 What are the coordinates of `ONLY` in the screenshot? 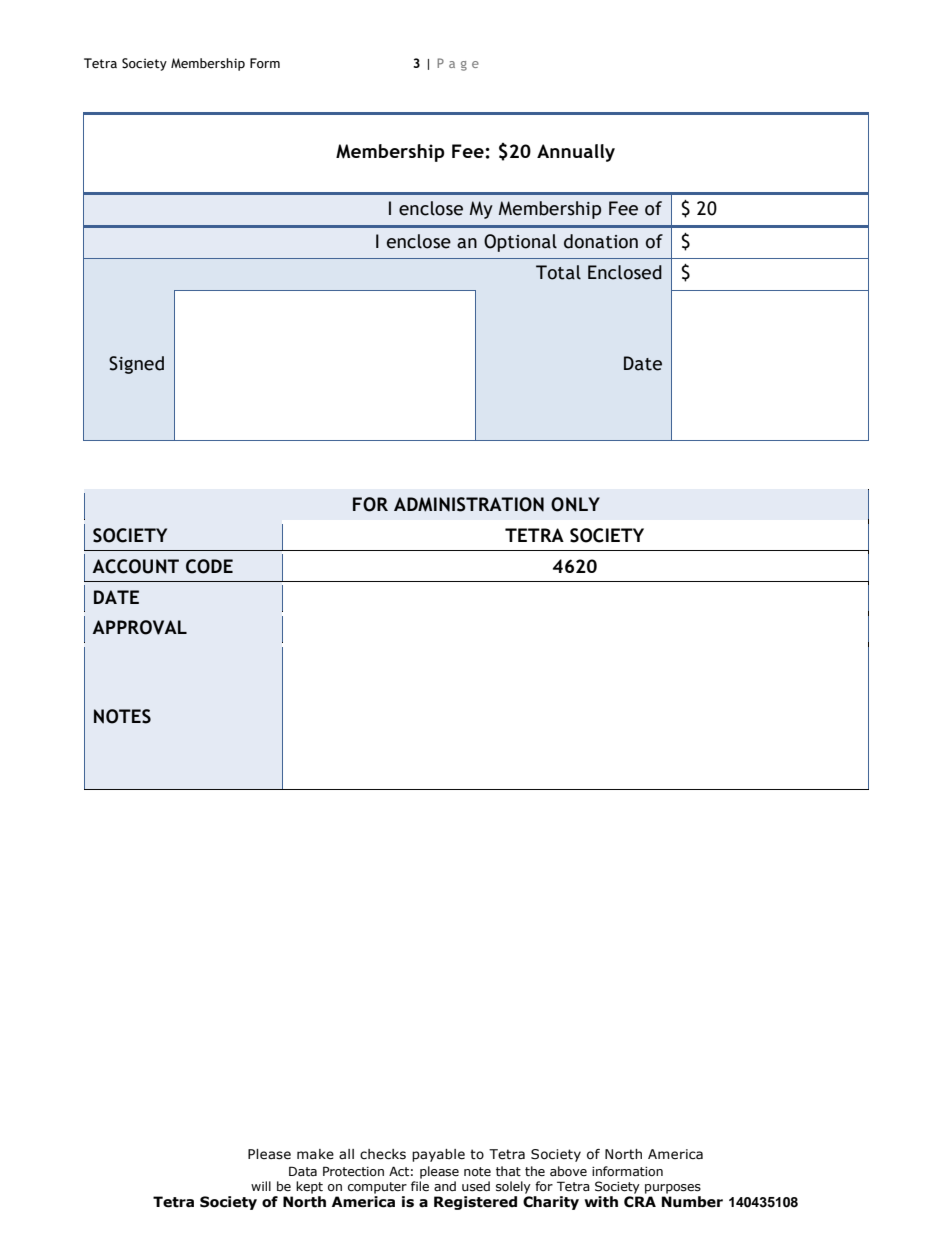 It's located at (575, 504).
